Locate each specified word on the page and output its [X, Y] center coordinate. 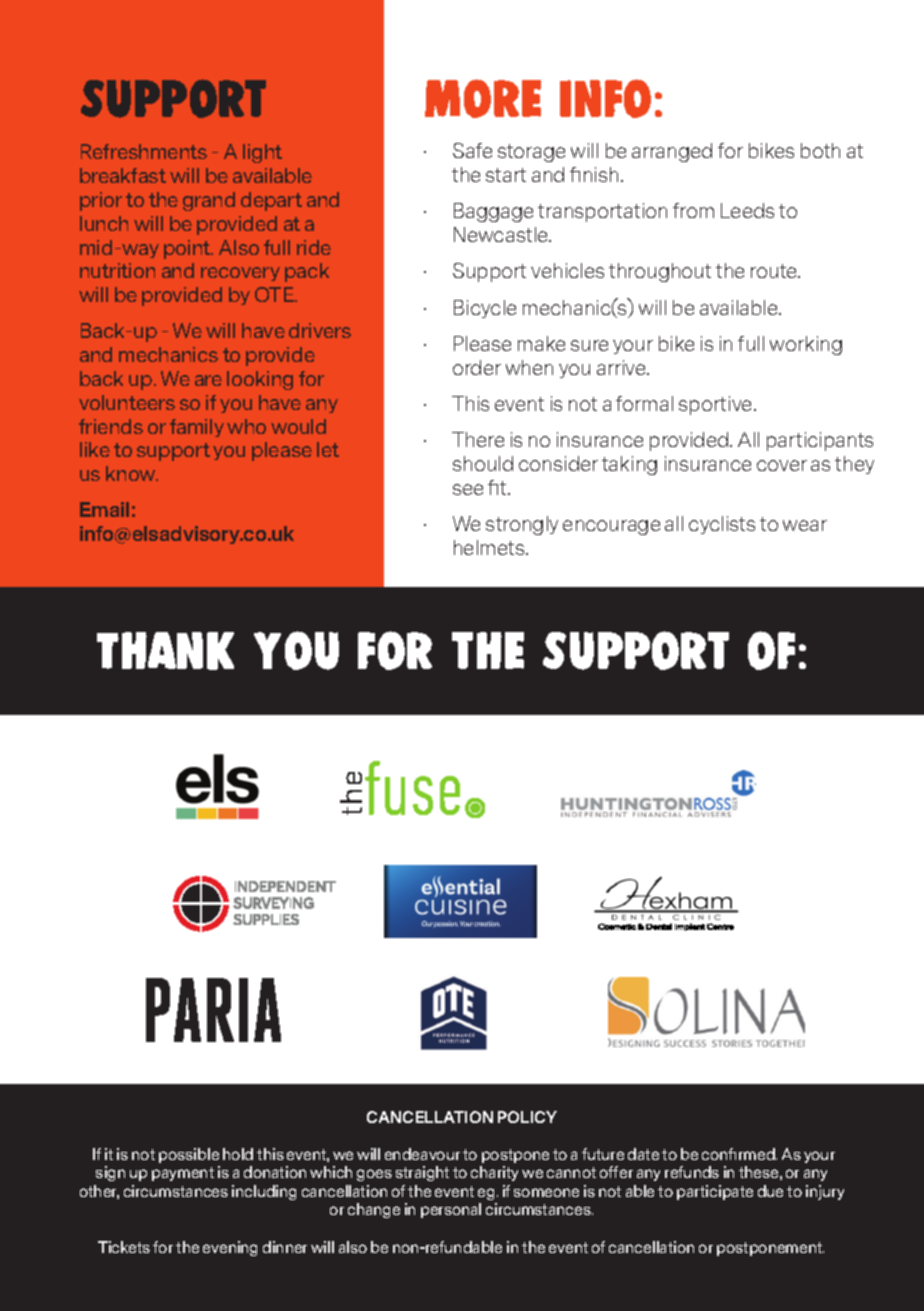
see [468, 489]
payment [183, 1174]
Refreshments [144, 151]
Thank [165, 651]
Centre [720, 926]
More [483, 98]
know [132, 473]
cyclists [722, 525]
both [820, 150]
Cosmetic [617, 926]
